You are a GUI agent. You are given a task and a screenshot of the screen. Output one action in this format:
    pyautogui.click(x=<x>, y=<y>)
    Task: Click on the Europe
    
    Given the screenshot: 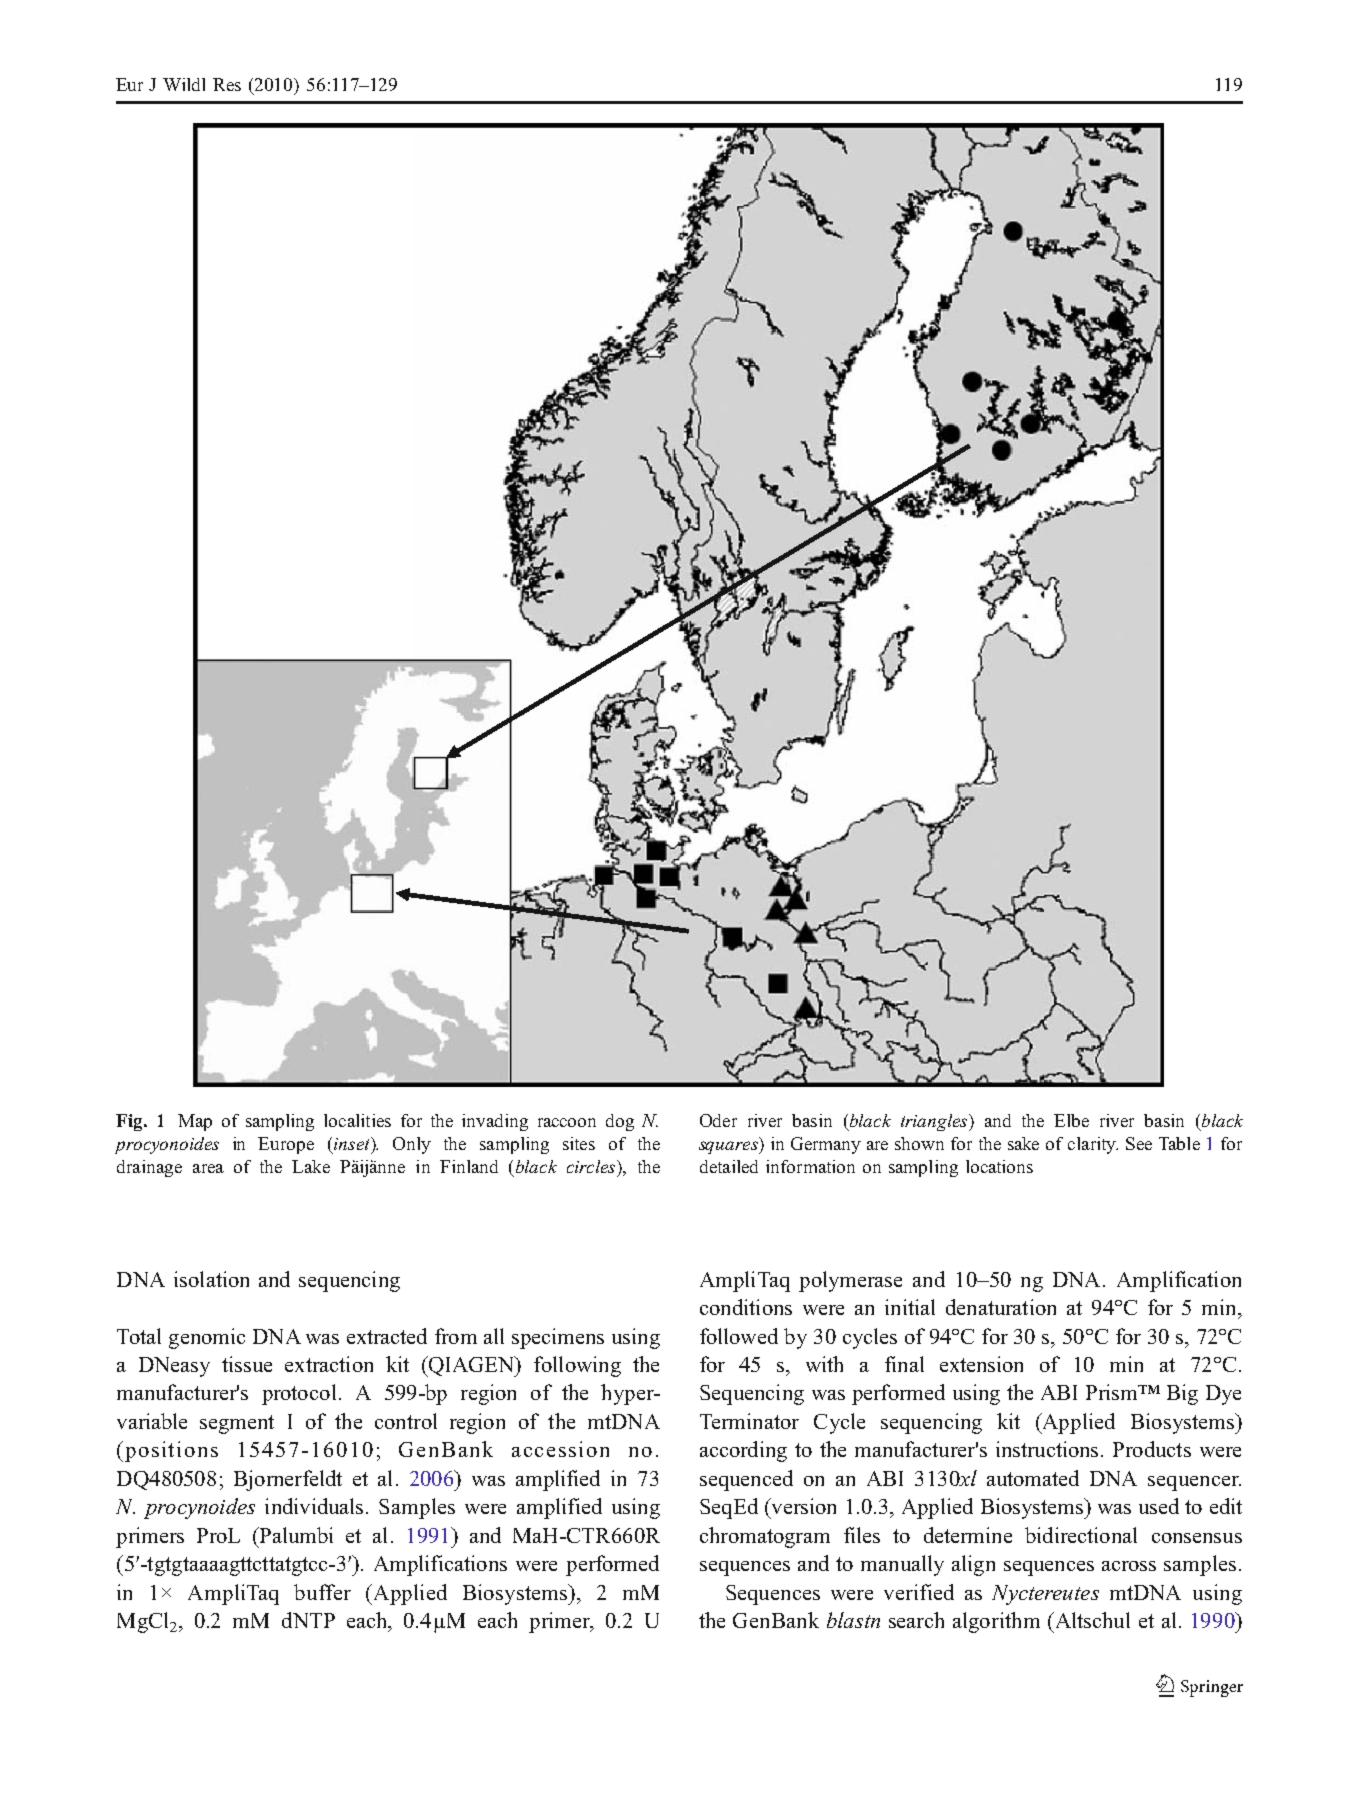 What is the action you would take?
    pyautogui.click(x=286, y=1145)
